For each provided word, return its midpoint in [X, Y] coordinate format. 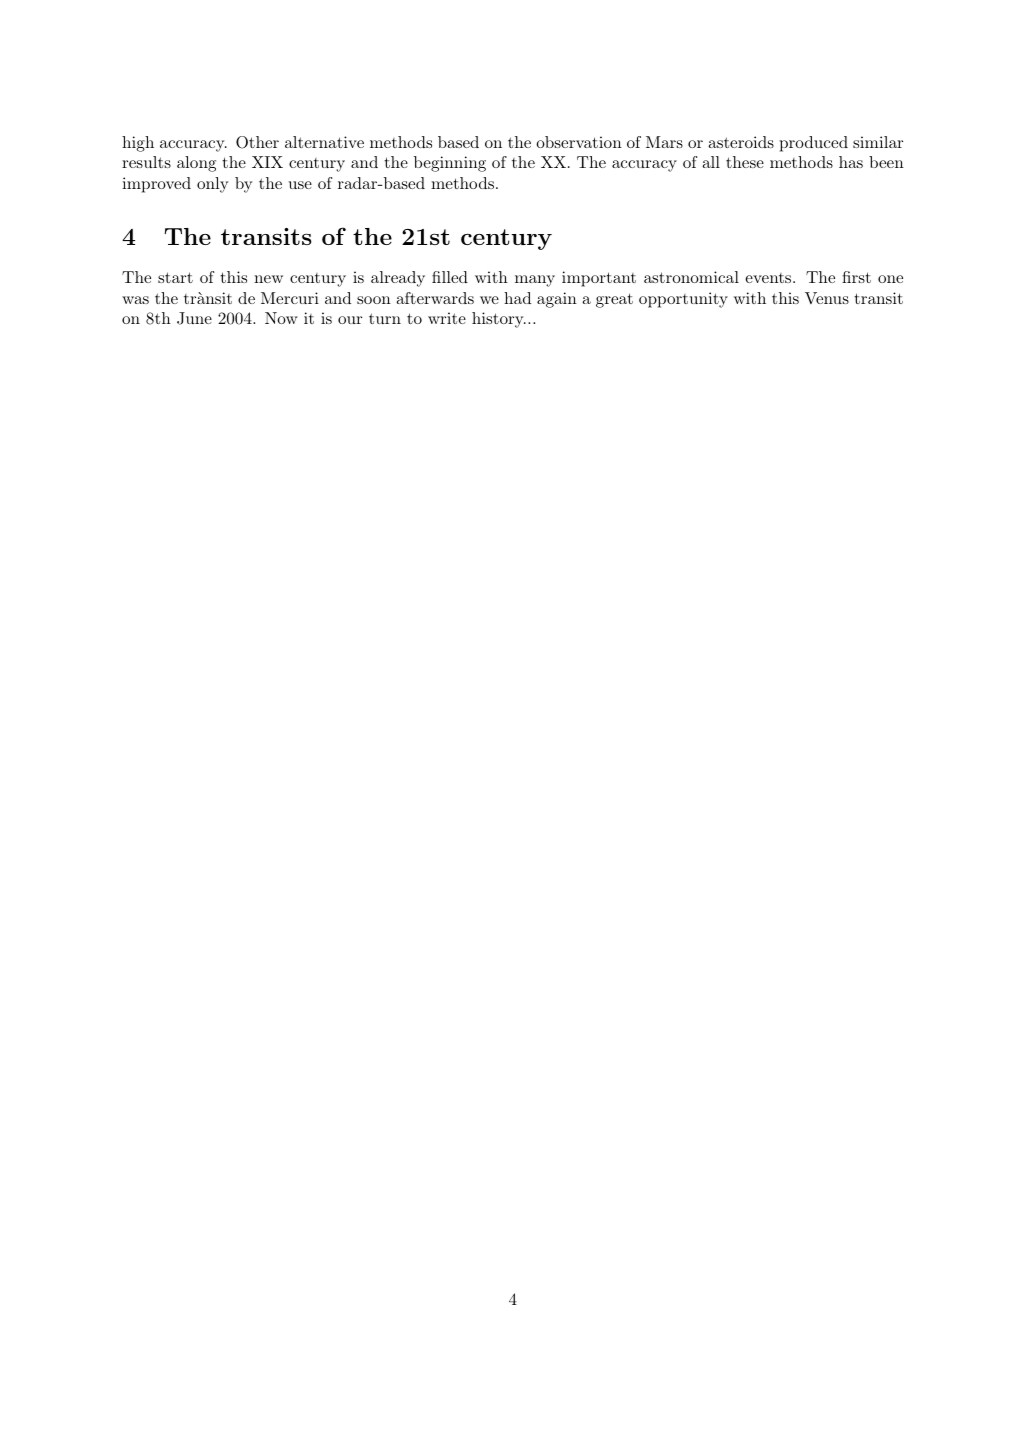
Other [257, 142]
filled [450, 277]
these [745, 162]
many [535, 281]
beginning [450, 164]
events [768, 278]
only [212, 185]
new [268, 279]
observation [579, 142]
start [175, 277]
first [856, 277]
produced [813, 144]
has [851, 162]
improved [156, 185]
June [194, 318]
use [300, 185]
